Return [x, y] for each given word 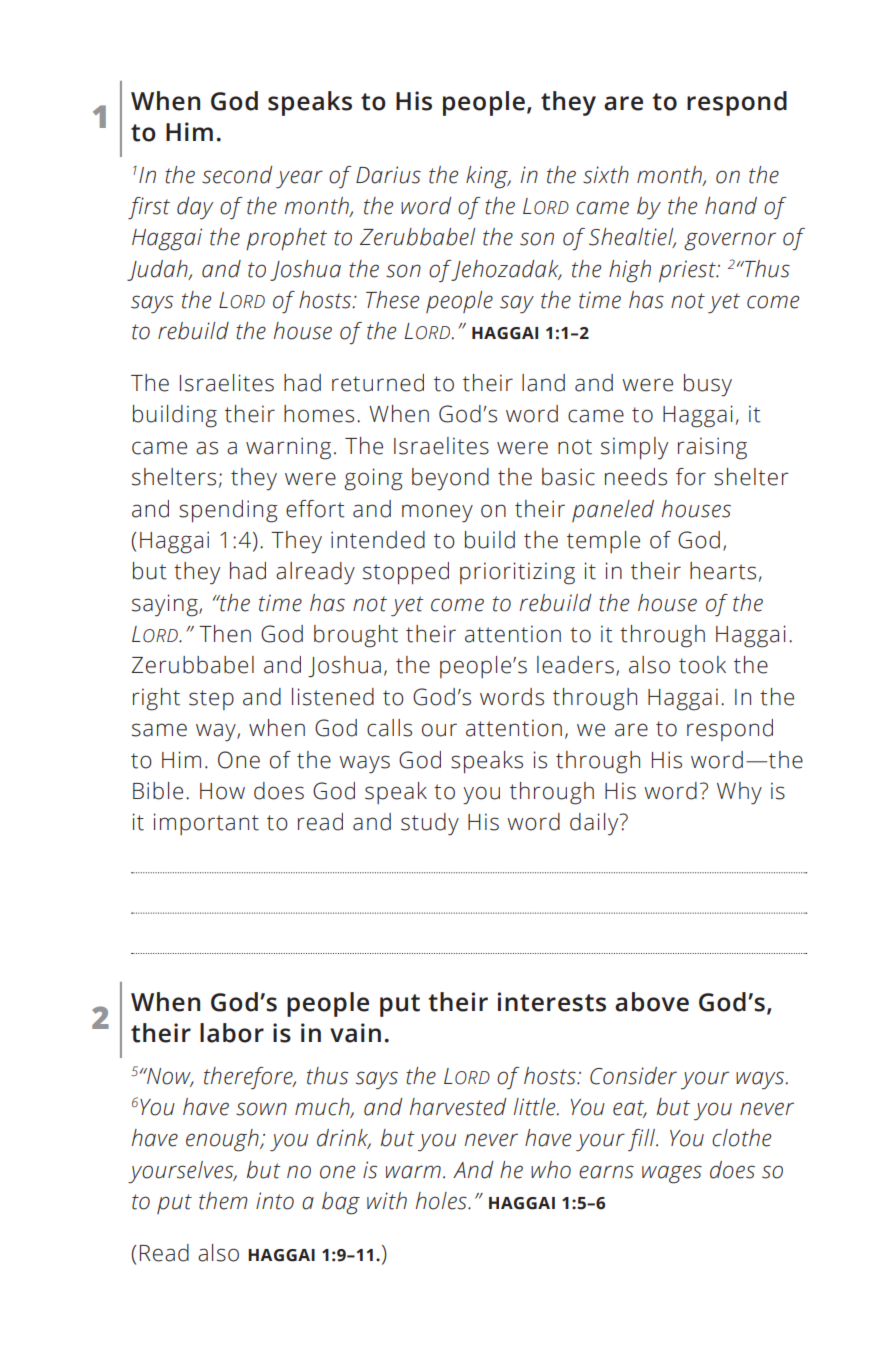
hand [731, 206]
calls [389, 728]
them [223, 1201]
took [702, 665]
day [195, 208]
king [488, 177]
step [211, 700]
